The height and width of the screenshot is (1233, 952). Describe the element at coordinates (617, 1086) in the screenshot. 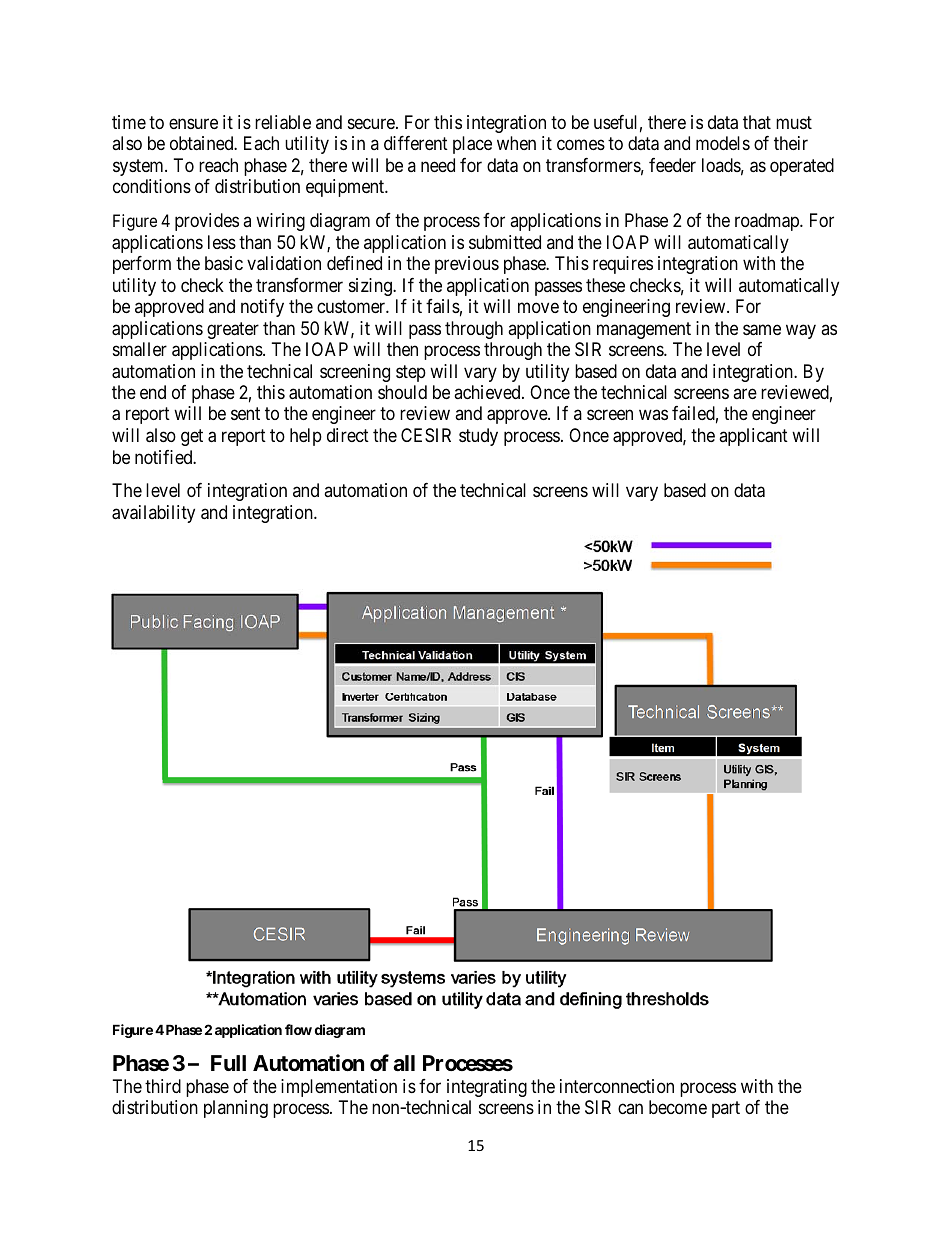

I see `interconnection` at that location.
